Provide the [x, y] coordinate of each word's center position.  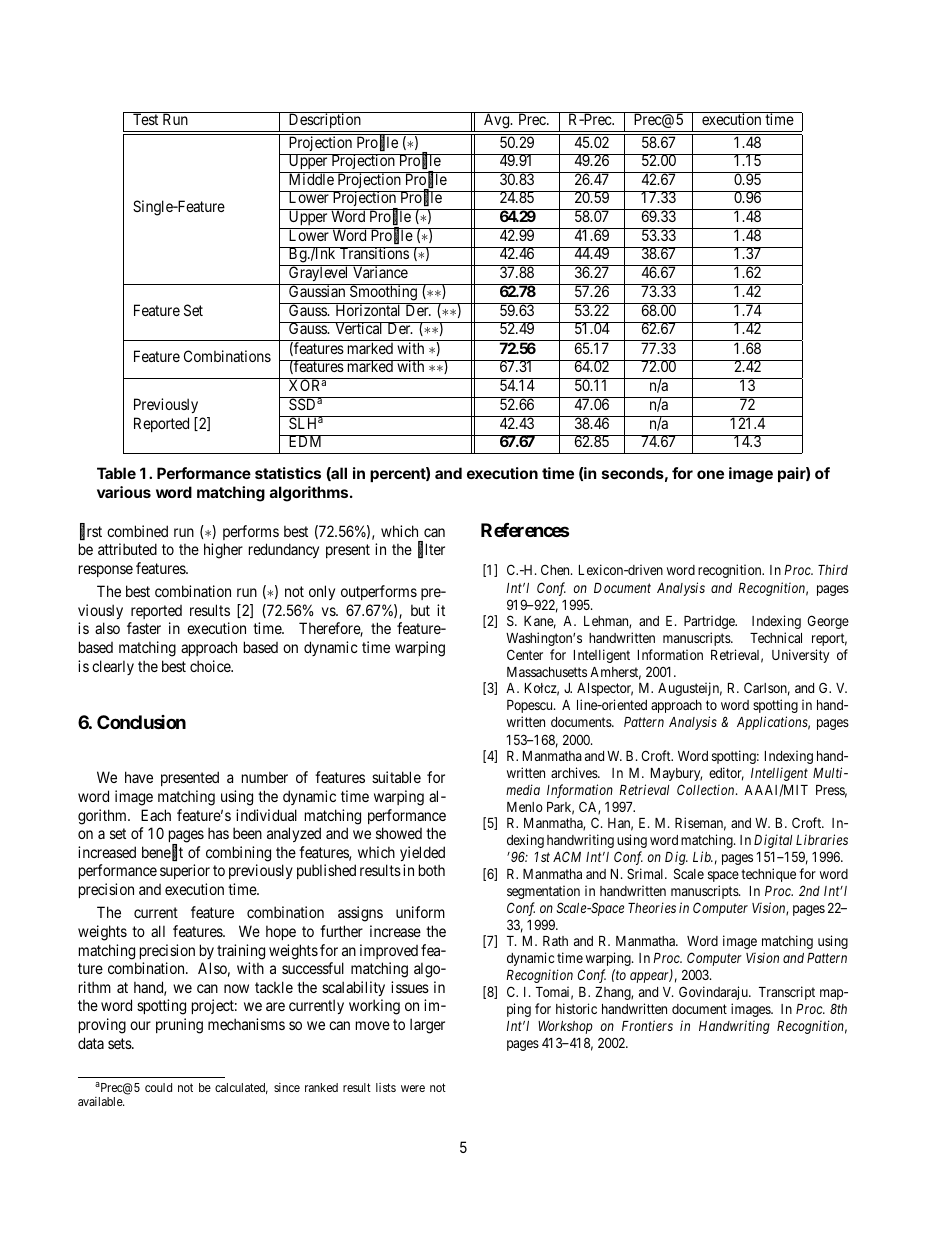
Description [324, 122]
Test [145, 119]
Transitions [374, 253]
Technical [776, 637]
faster [144, 628]
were [413, 1088]
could [158, 1087]
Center [525, 654]
